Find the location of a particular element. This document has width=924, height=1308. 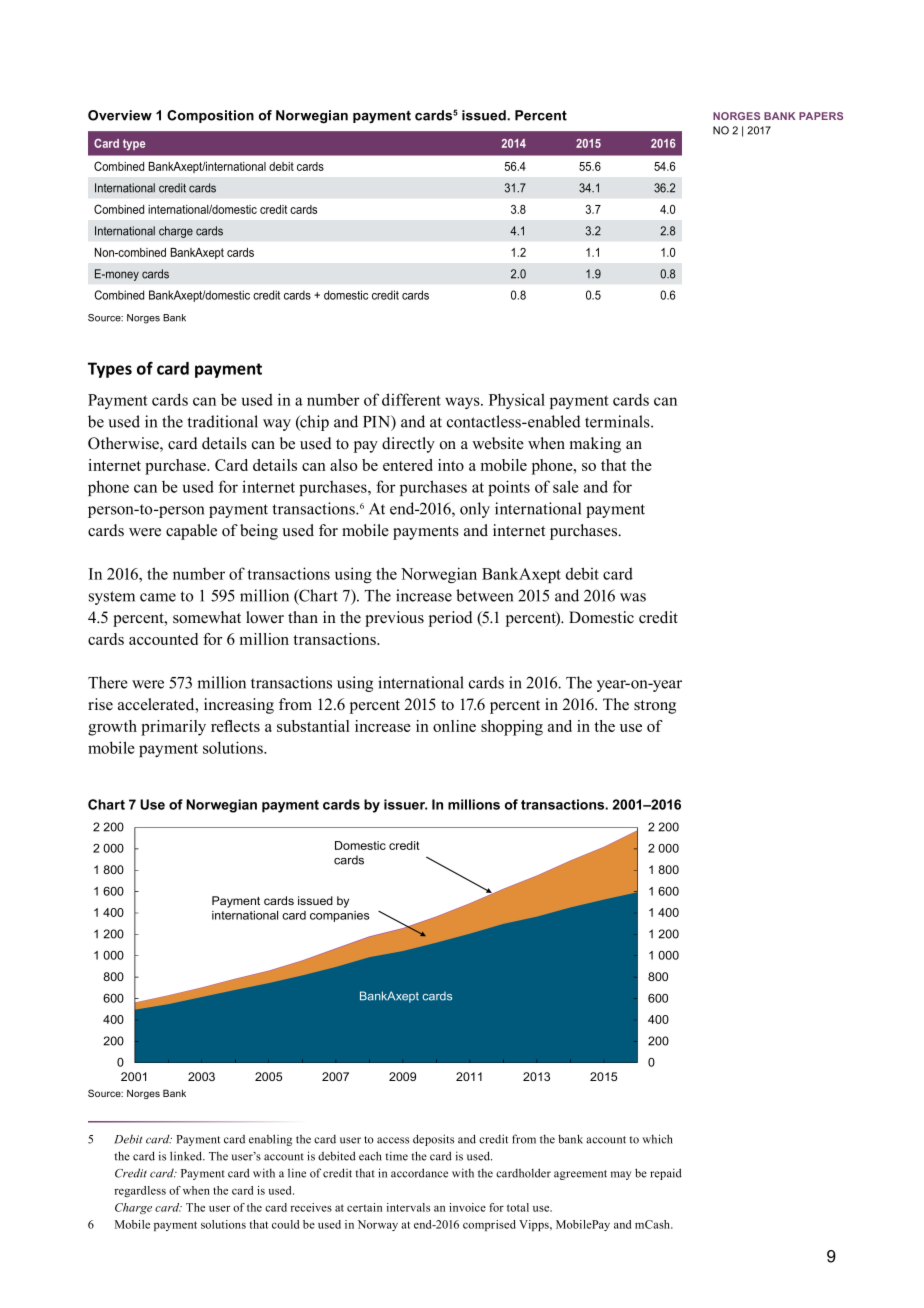

different is located at coordinates (411, 399).
